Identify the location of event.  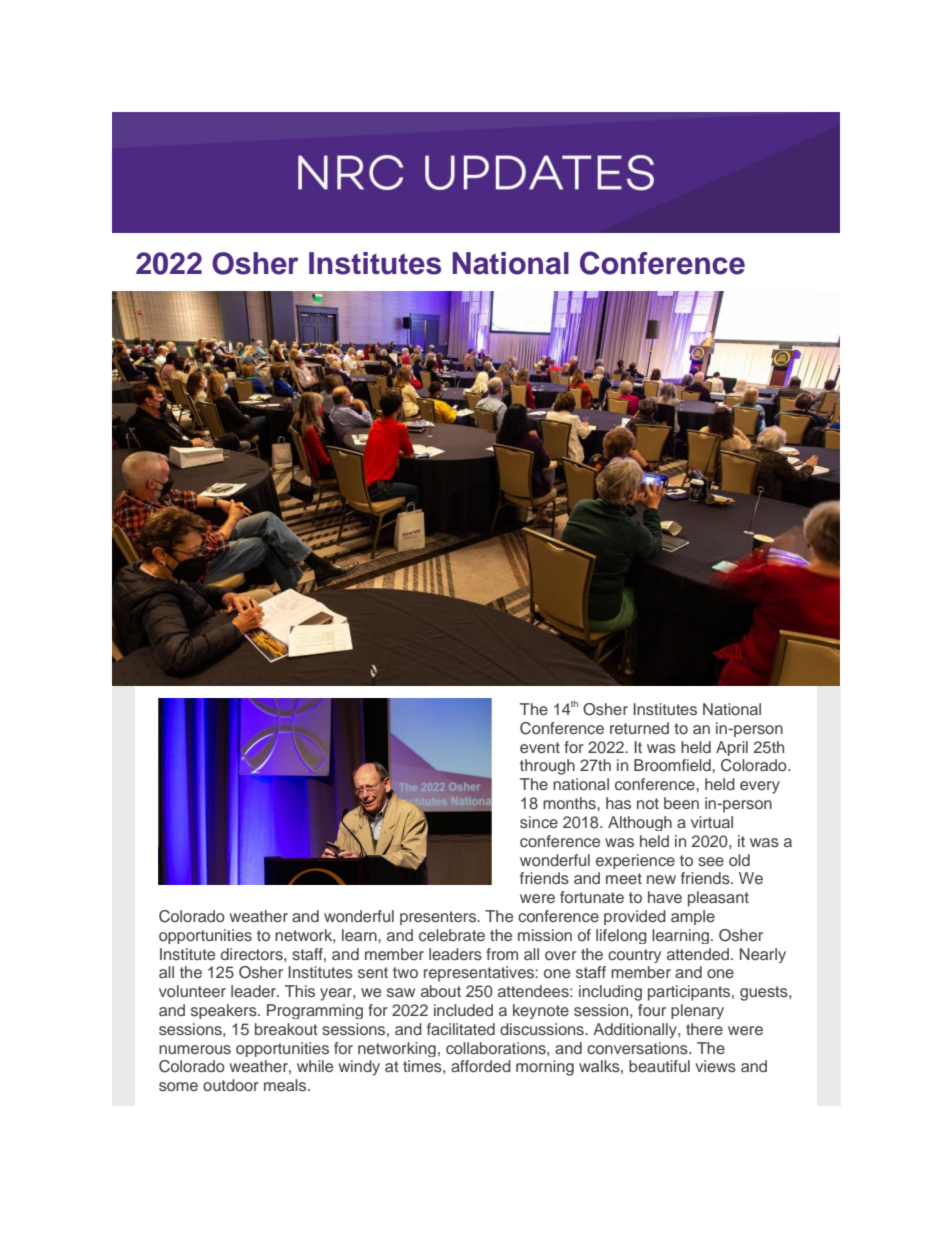
(540, 747).
